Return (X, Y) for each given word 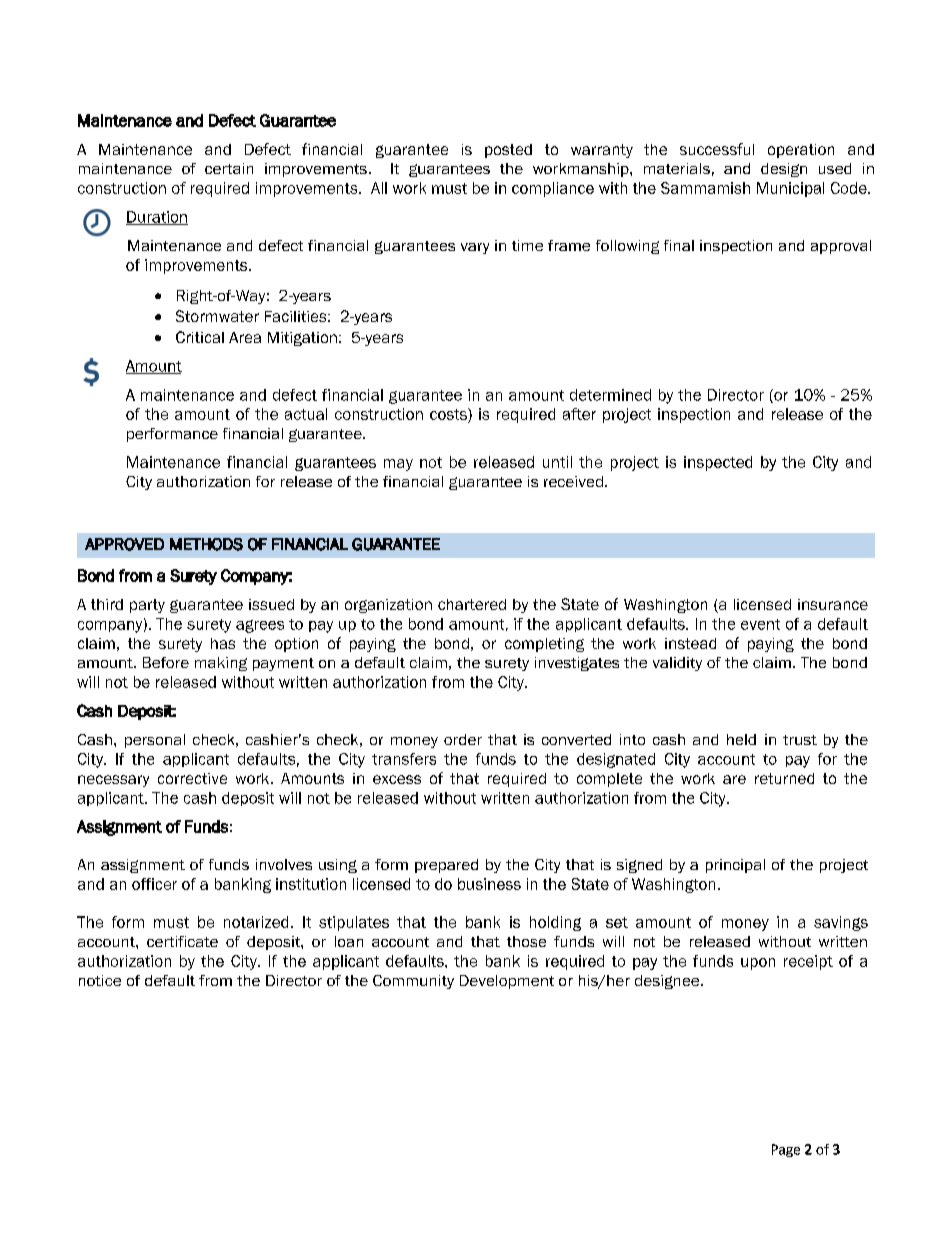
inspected (718, 463)
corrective (192, 778)
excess (397, 779)
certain (229, 168)
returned (784, 778)
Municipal (790, 189)
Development (507, 982)
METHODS (206, 544)
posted (508, 151)
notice (100, 980)
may (398, 465)
